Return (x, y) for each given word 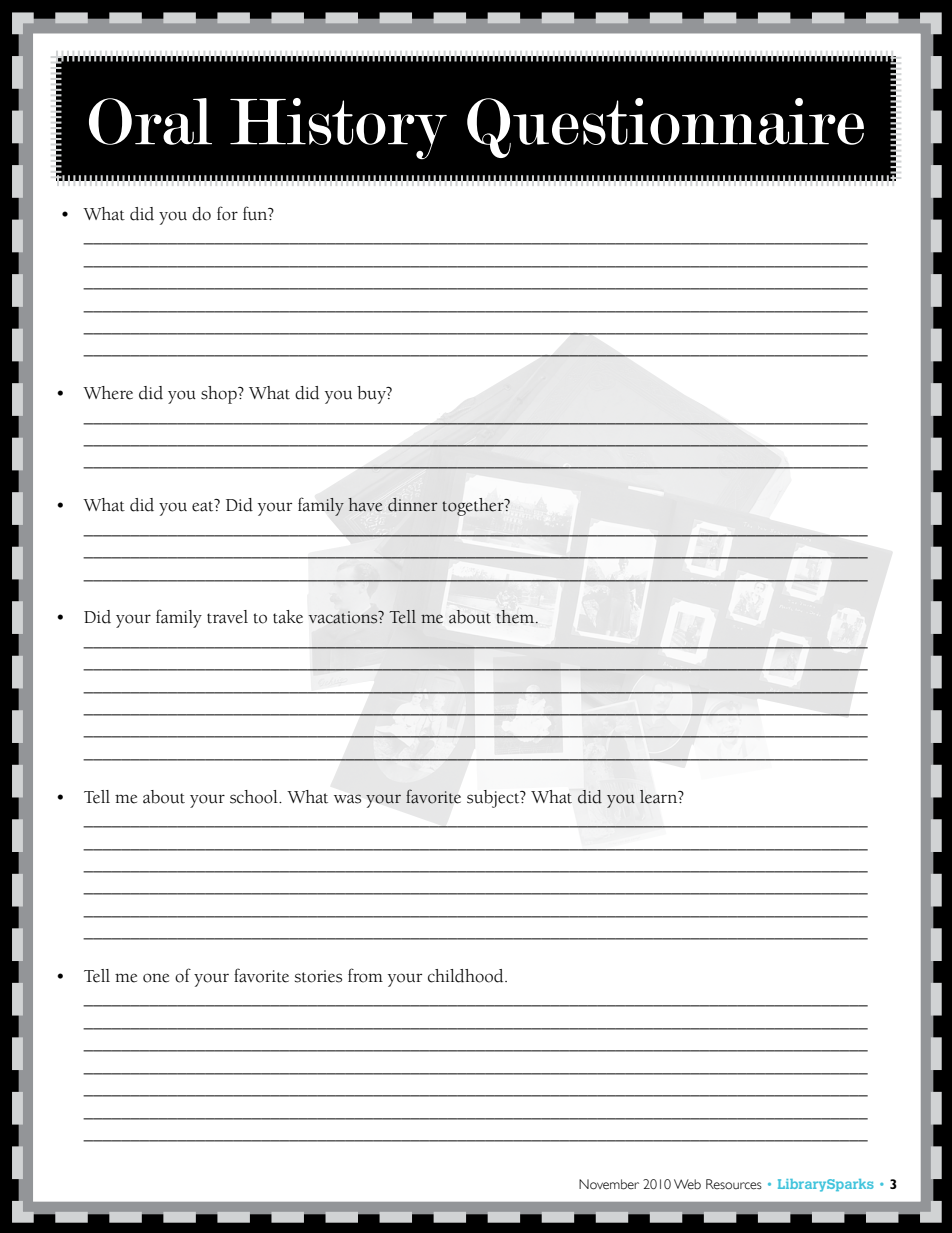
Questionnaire (665, 128)
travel (227, 617)
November (609, 1184)
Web (687, 1184)
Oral (150, 121)
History (338, 129)
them (516, 617)
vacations (344, 617)
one (156, 978)
